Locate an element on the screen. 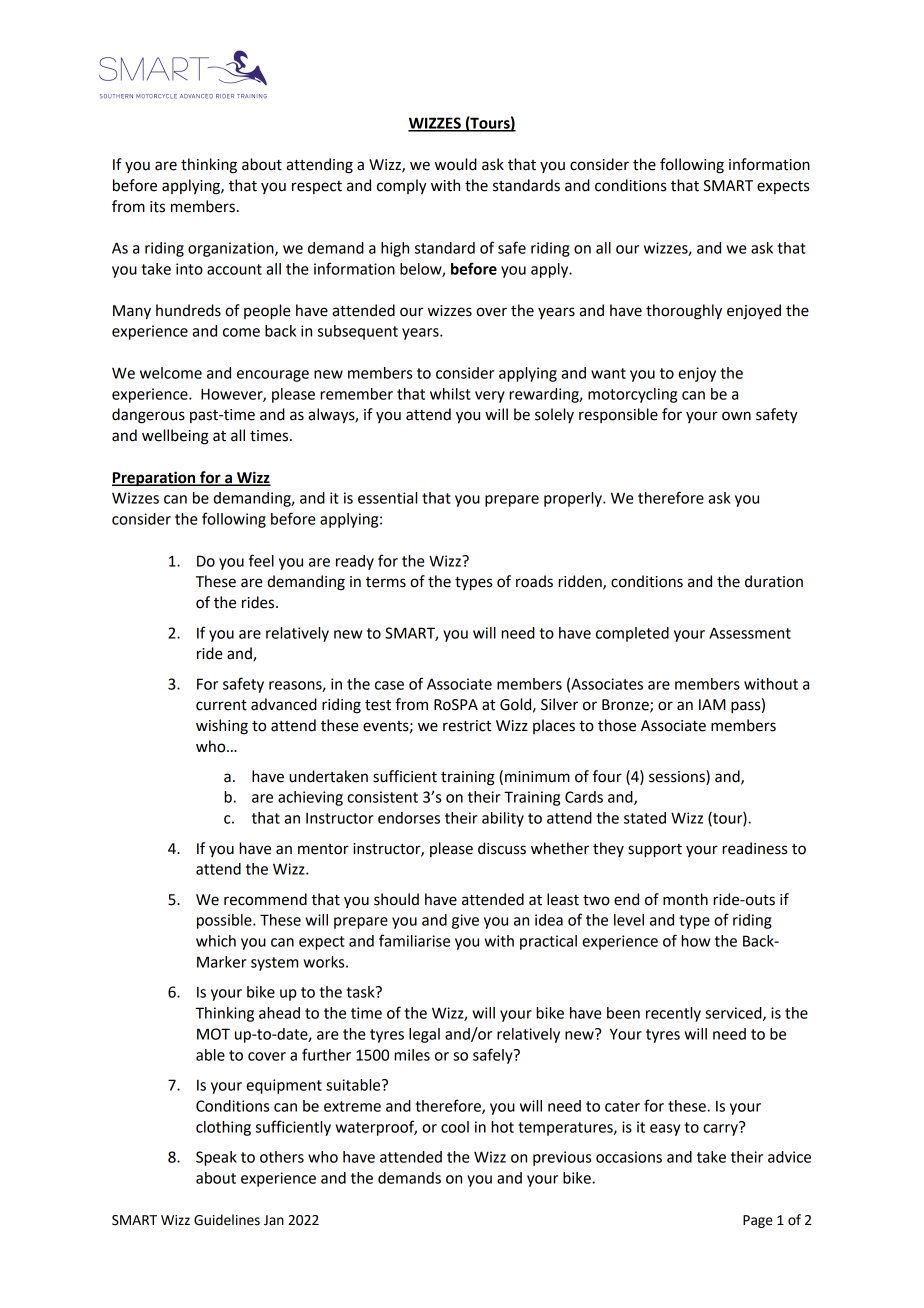 The height and width of the screenshot is (1308, 924). thoroughly is located at coordinates (684, 312).
